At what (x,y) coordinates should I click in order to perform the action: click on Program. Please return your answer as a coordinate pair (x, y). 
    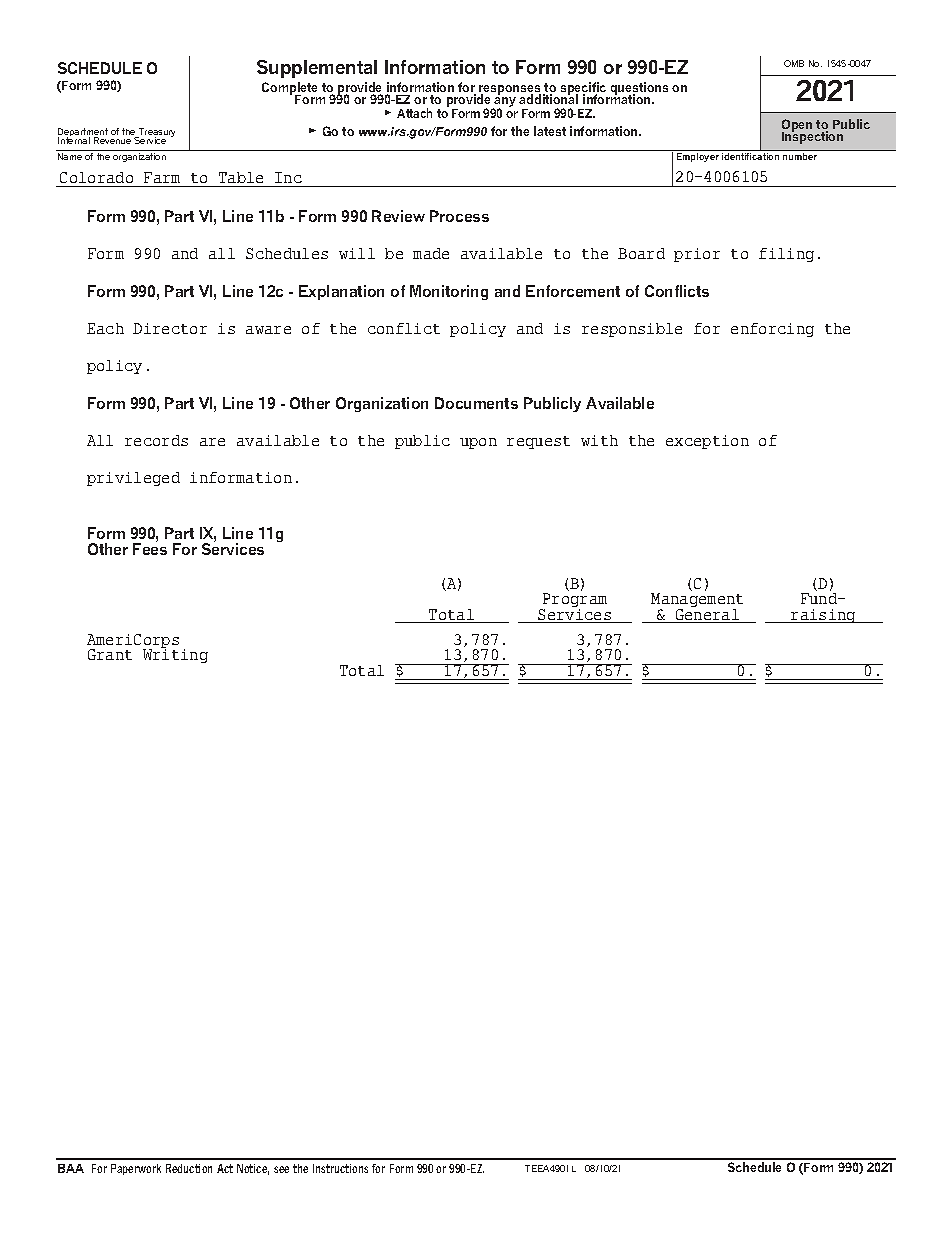
    Looking at the image, I should click on (574, 602).
